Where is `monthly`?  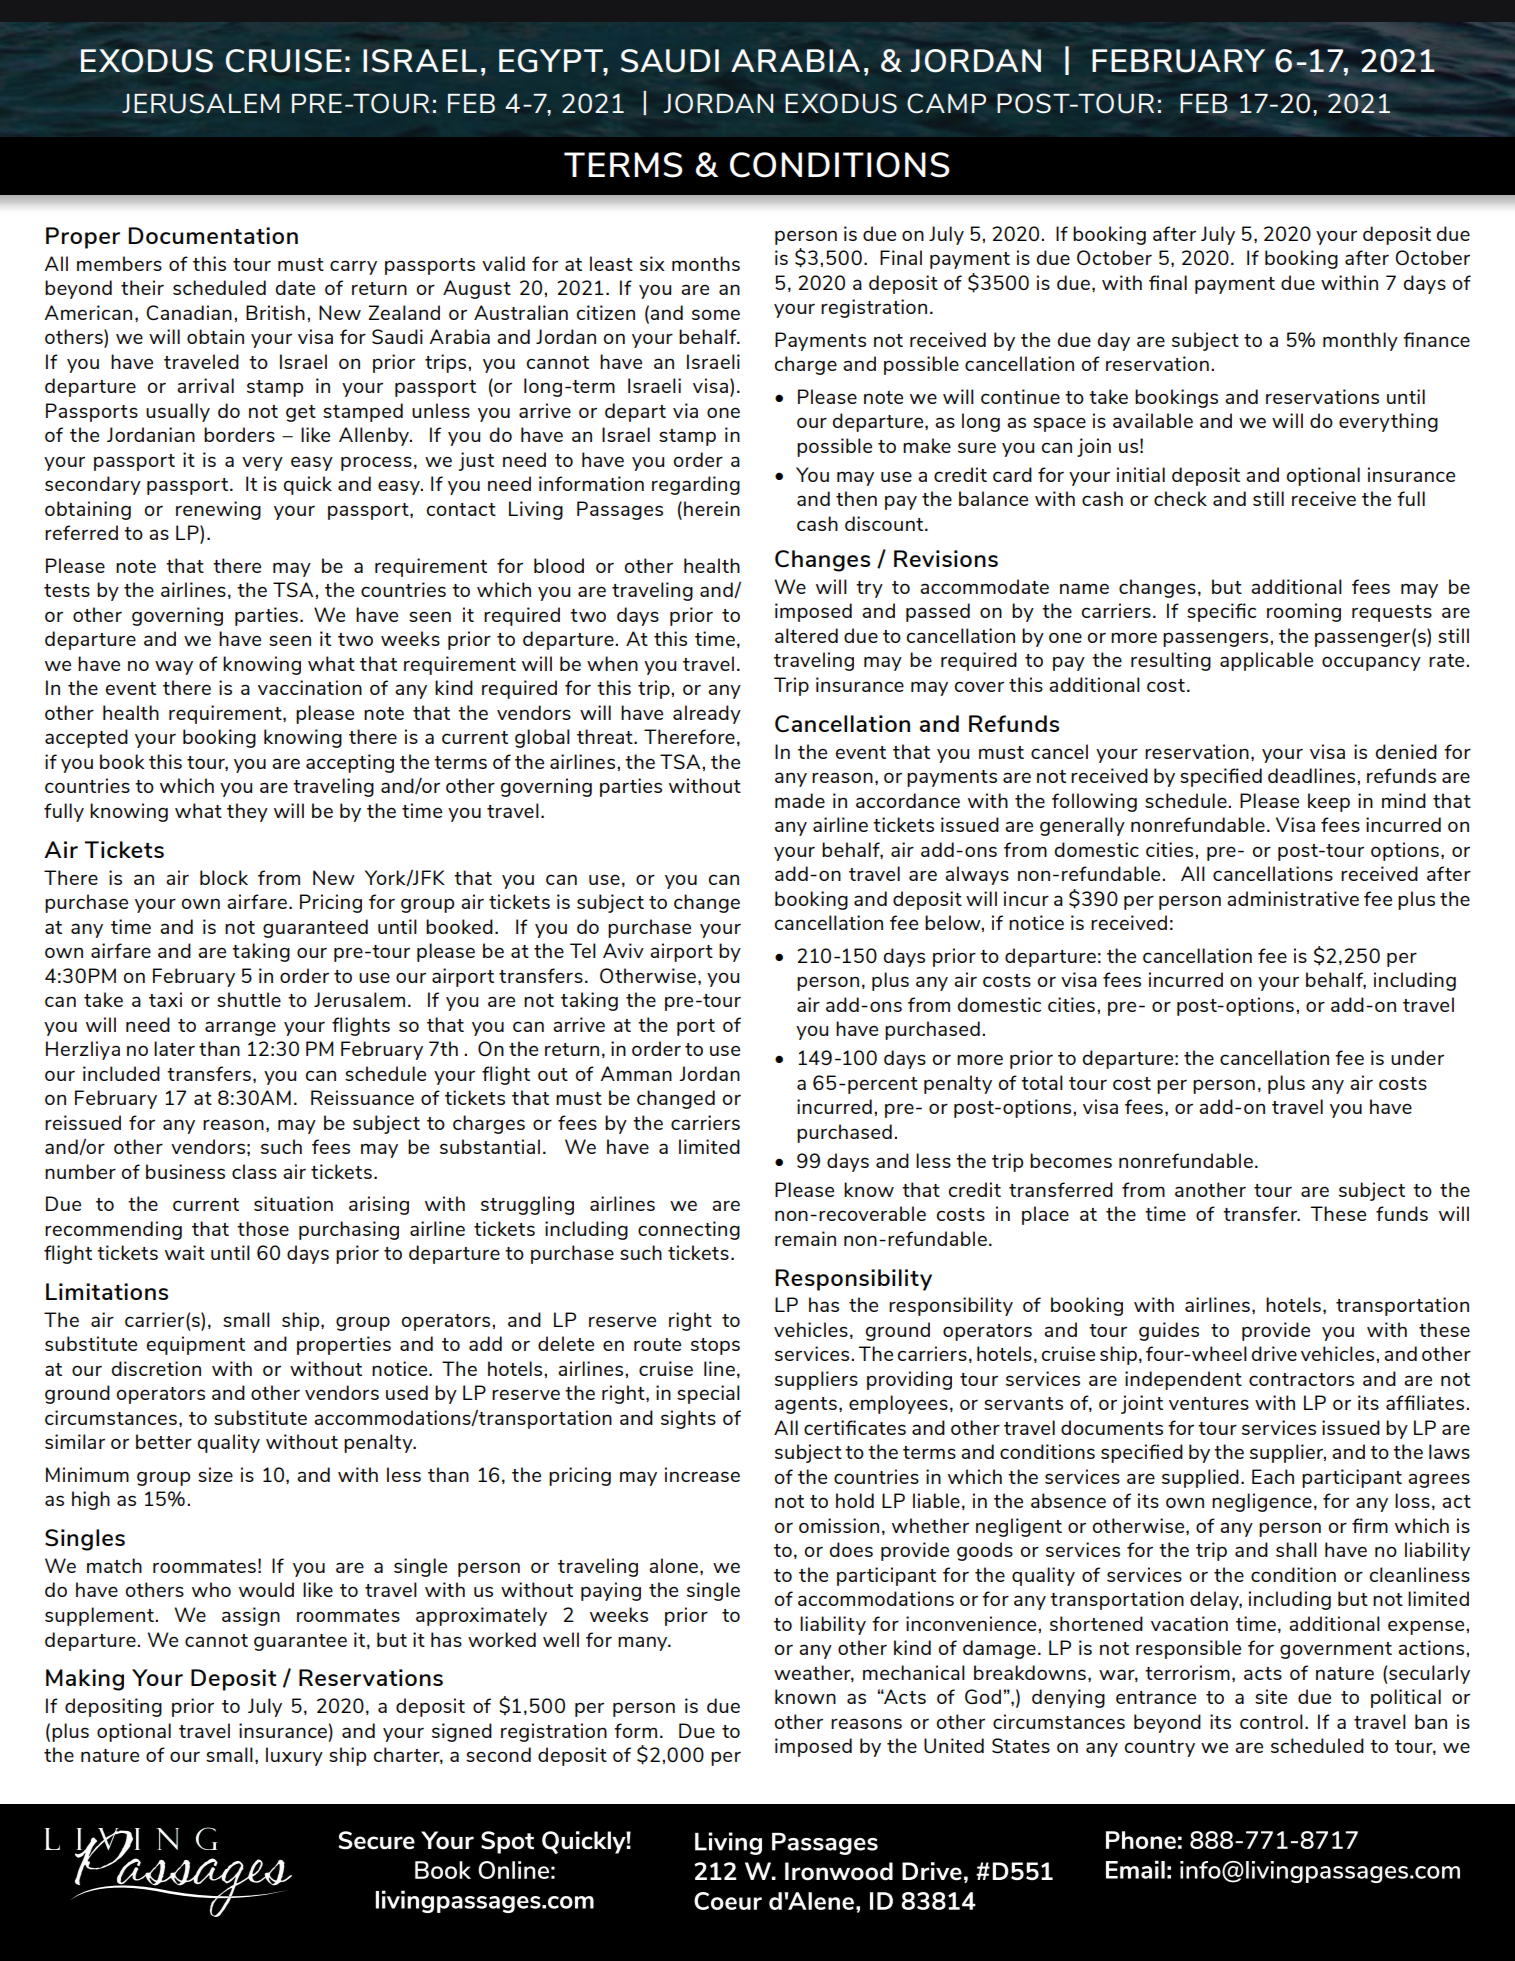
monthly is located at coordinates (1360, 341).
